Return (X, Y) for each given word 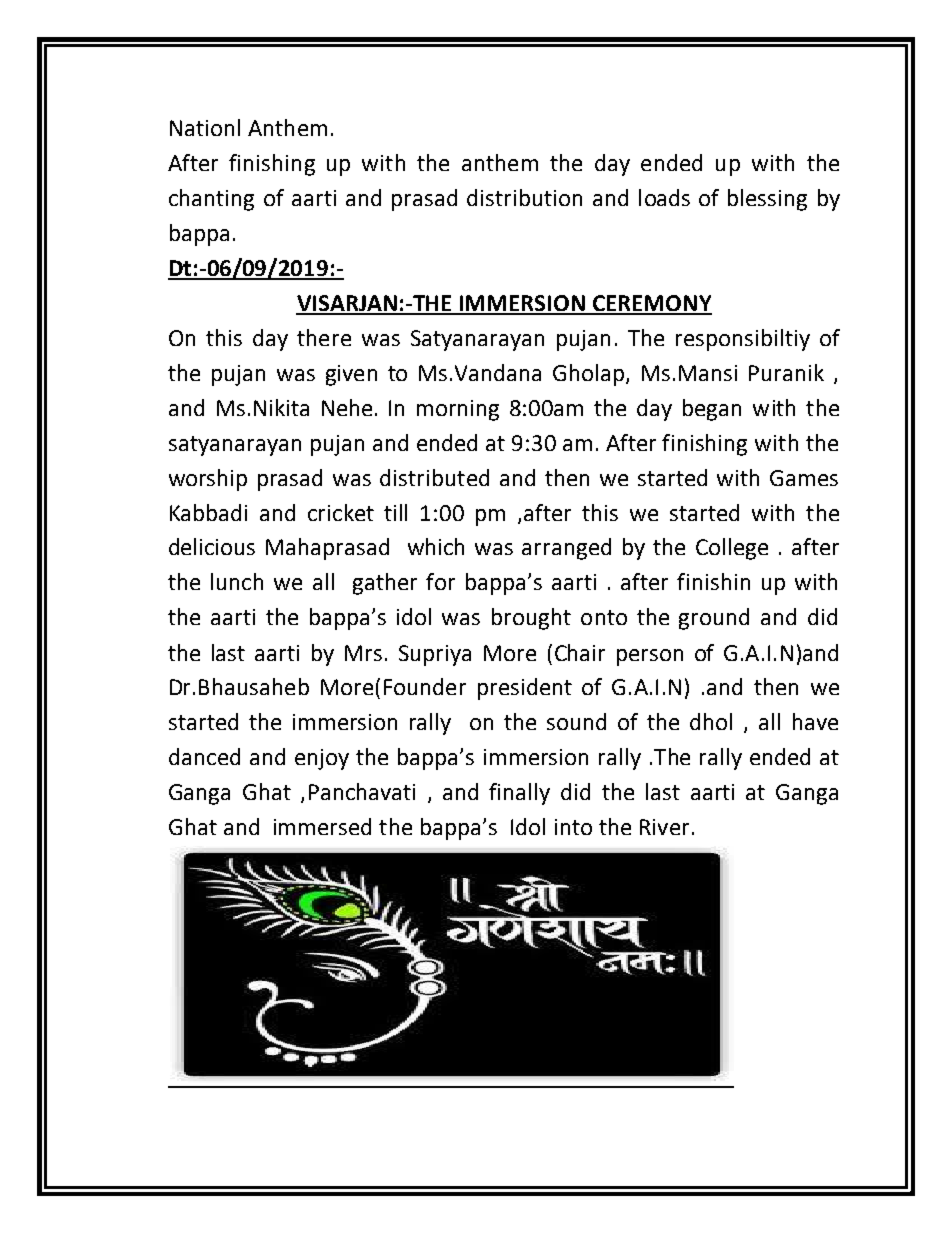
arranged (566, 549)
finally (519, 794)
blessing (767, 200)
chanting (211, 200)
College (732, 549)
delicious (212, 546)
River (664, 827)
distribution (524, 197)
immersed (322, 826)
